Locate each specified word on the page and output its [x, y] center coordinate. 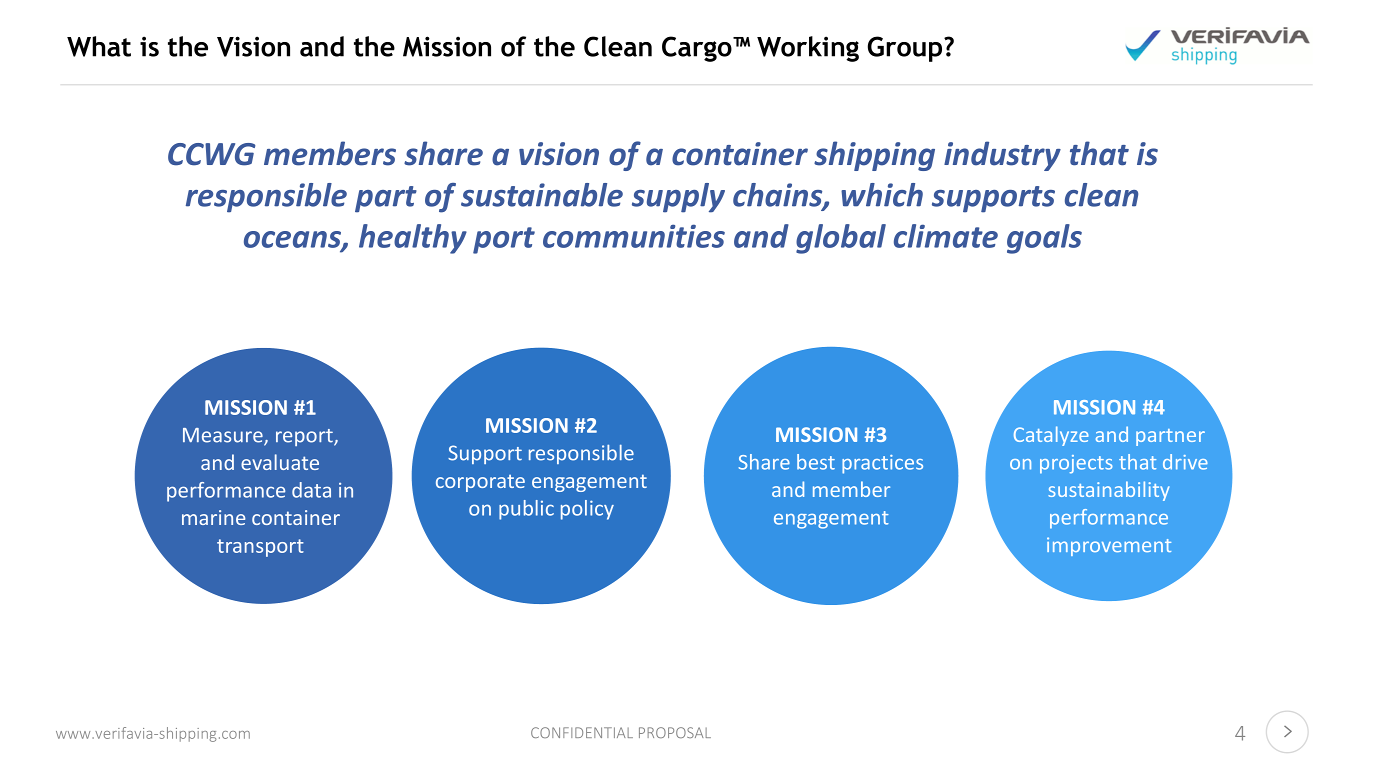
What [99, 46]
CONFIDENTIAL [582, 732]
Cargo [698, 49]
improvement [1109, 546]
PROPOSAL [675, 732]
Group [906, 49]
